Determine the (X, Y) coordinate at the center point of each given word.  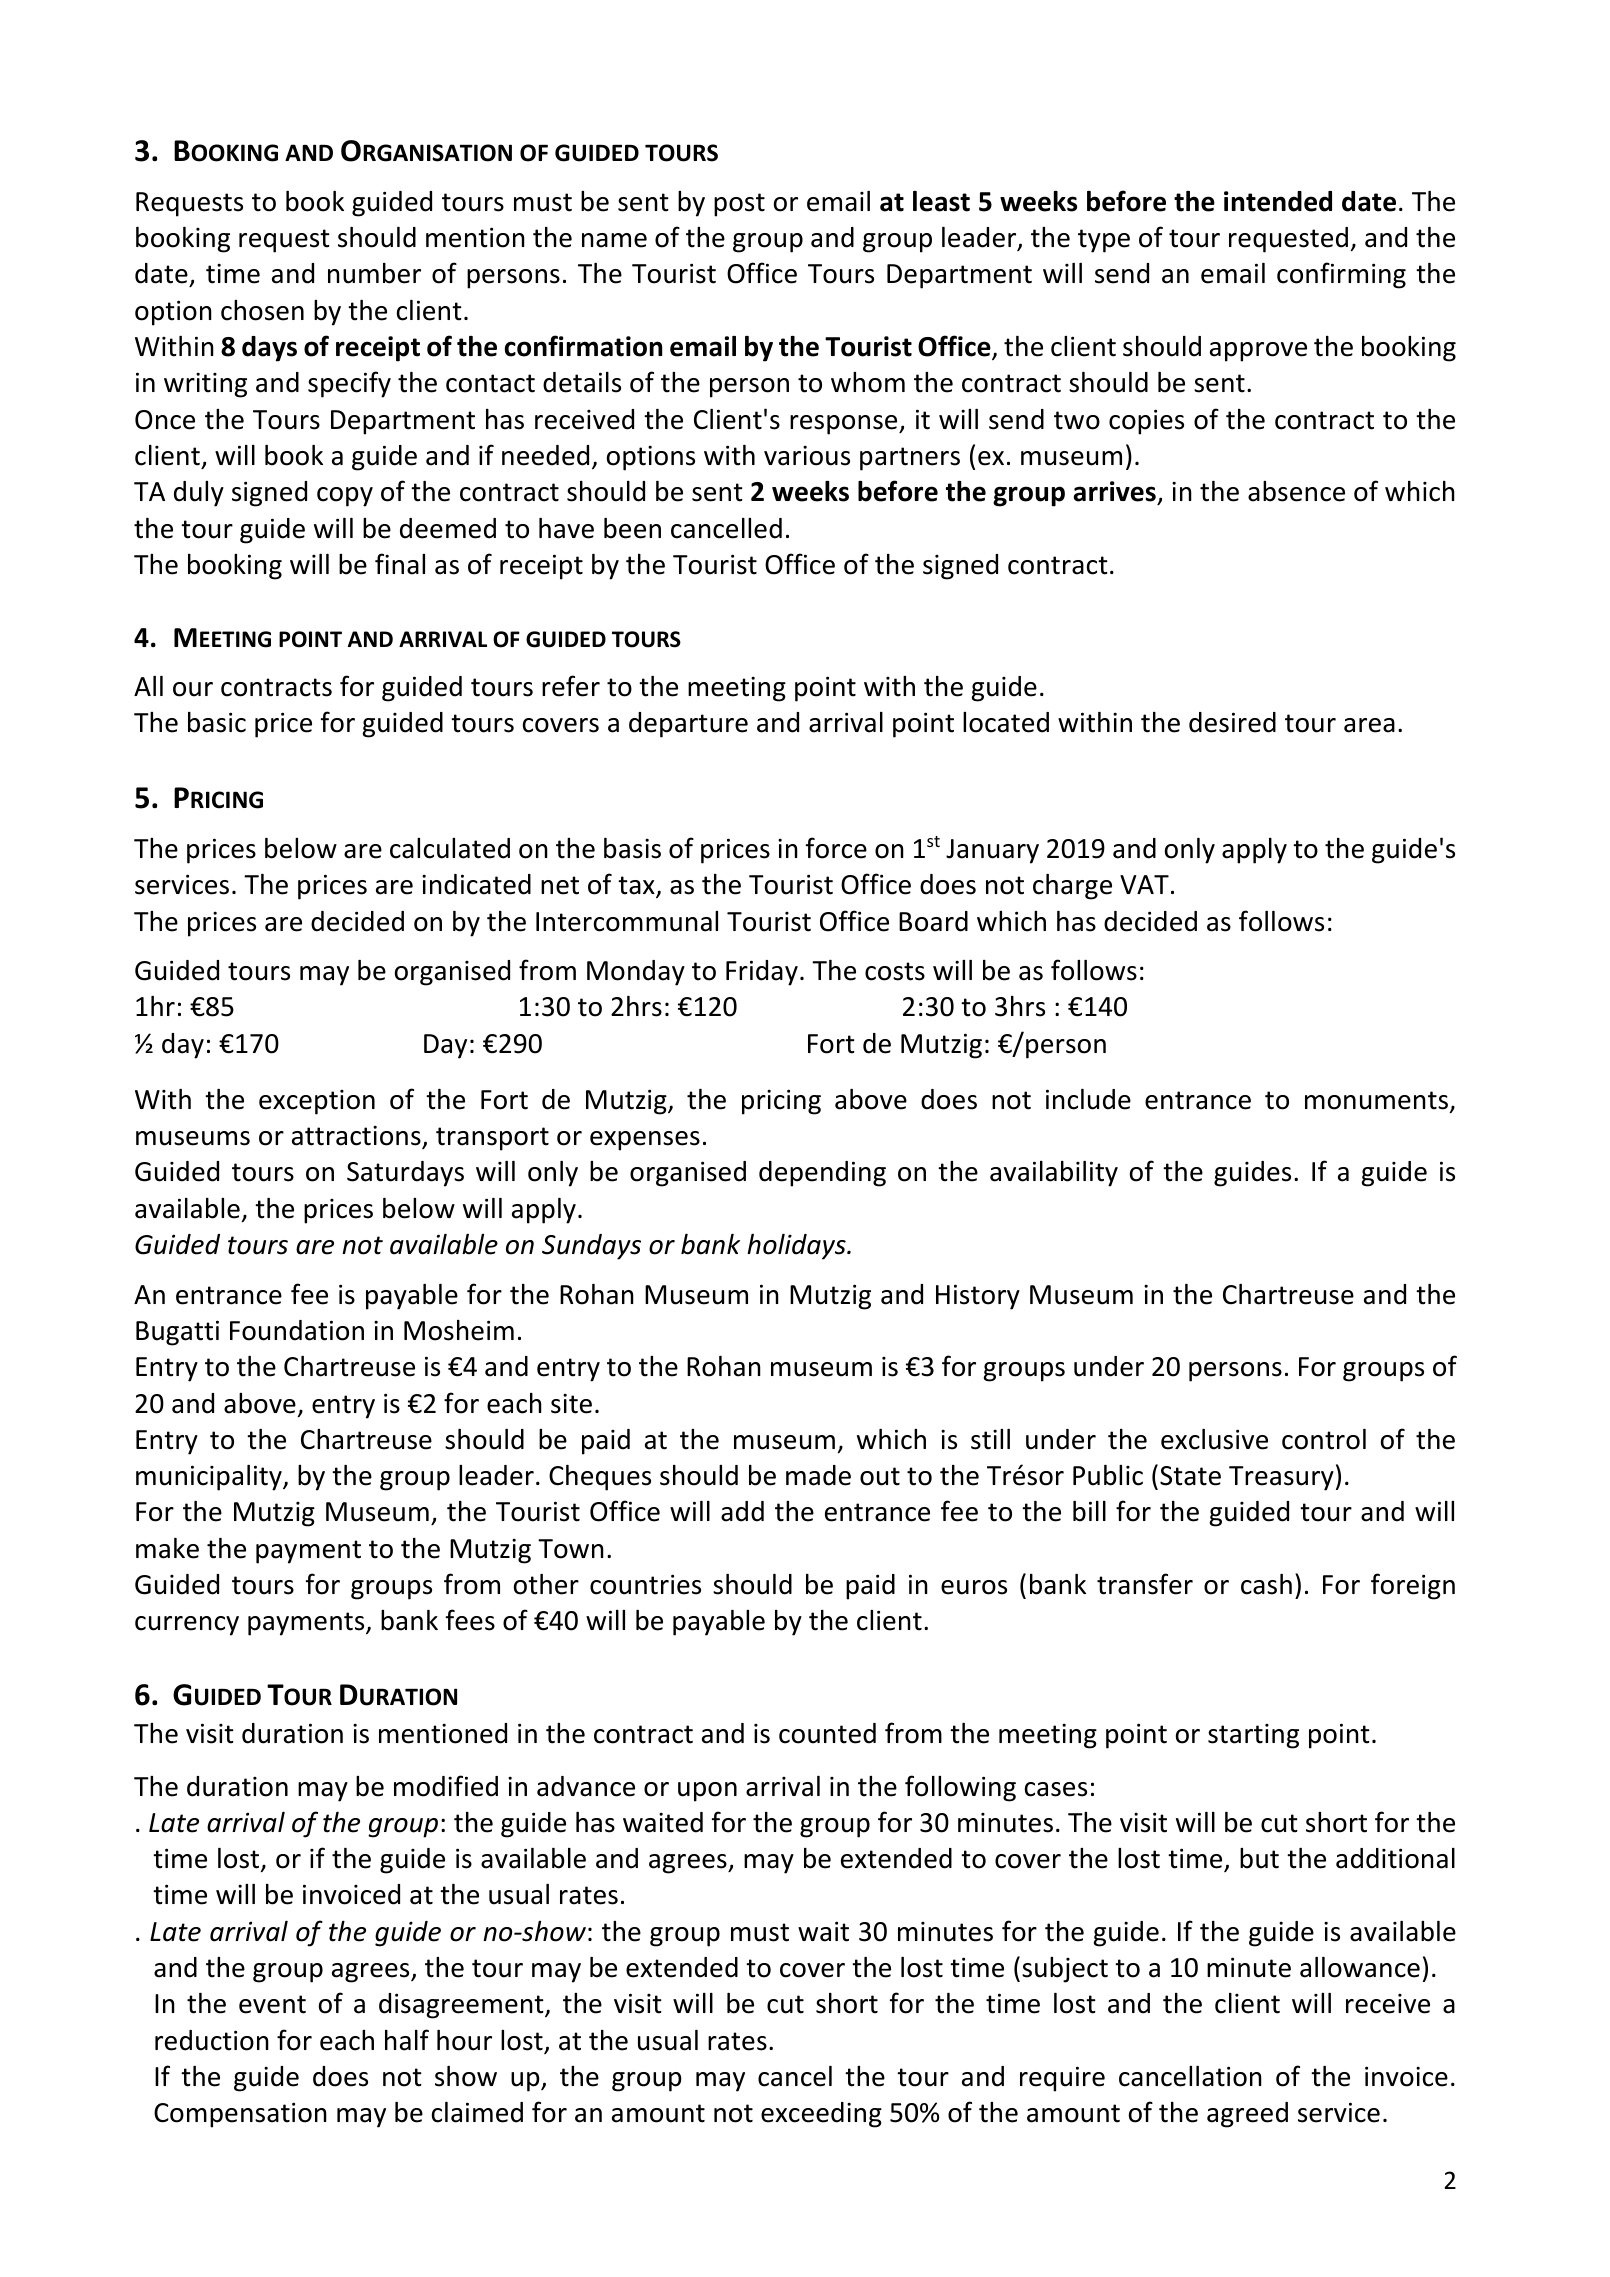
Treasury (1281, 1478)
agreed (1247, 2115)
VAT (1144, 884)
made (818, 1475)
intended (1278, 201)
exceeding (821, 2115)
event (272, 2004)
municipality (210, 1478)
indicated (476, 884)
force (836, 848)
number (374, 273)
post (739, 205)
